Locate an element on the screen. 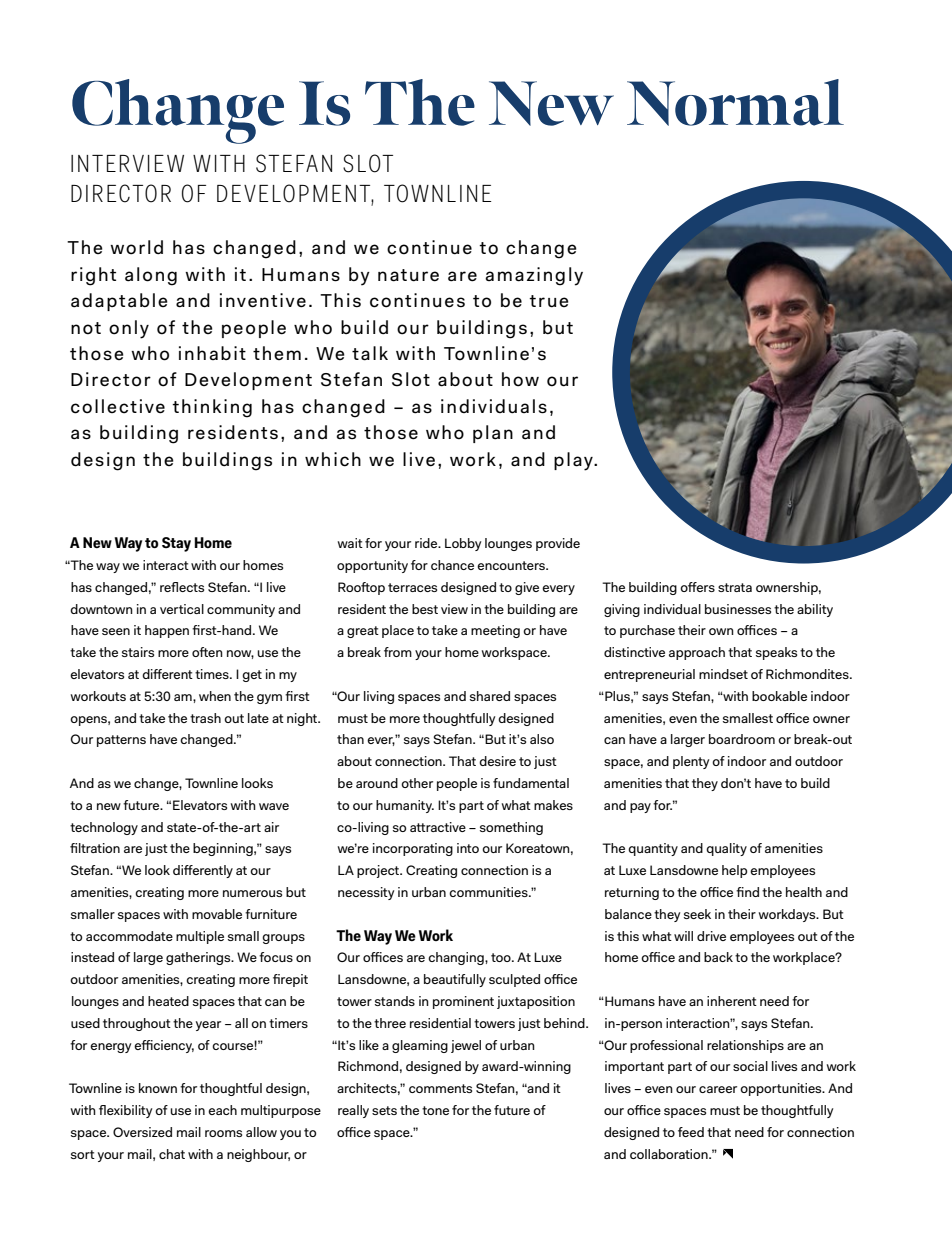 This screenshot has height=1233, width=952. tone is located at coordinates (435, 1110).
